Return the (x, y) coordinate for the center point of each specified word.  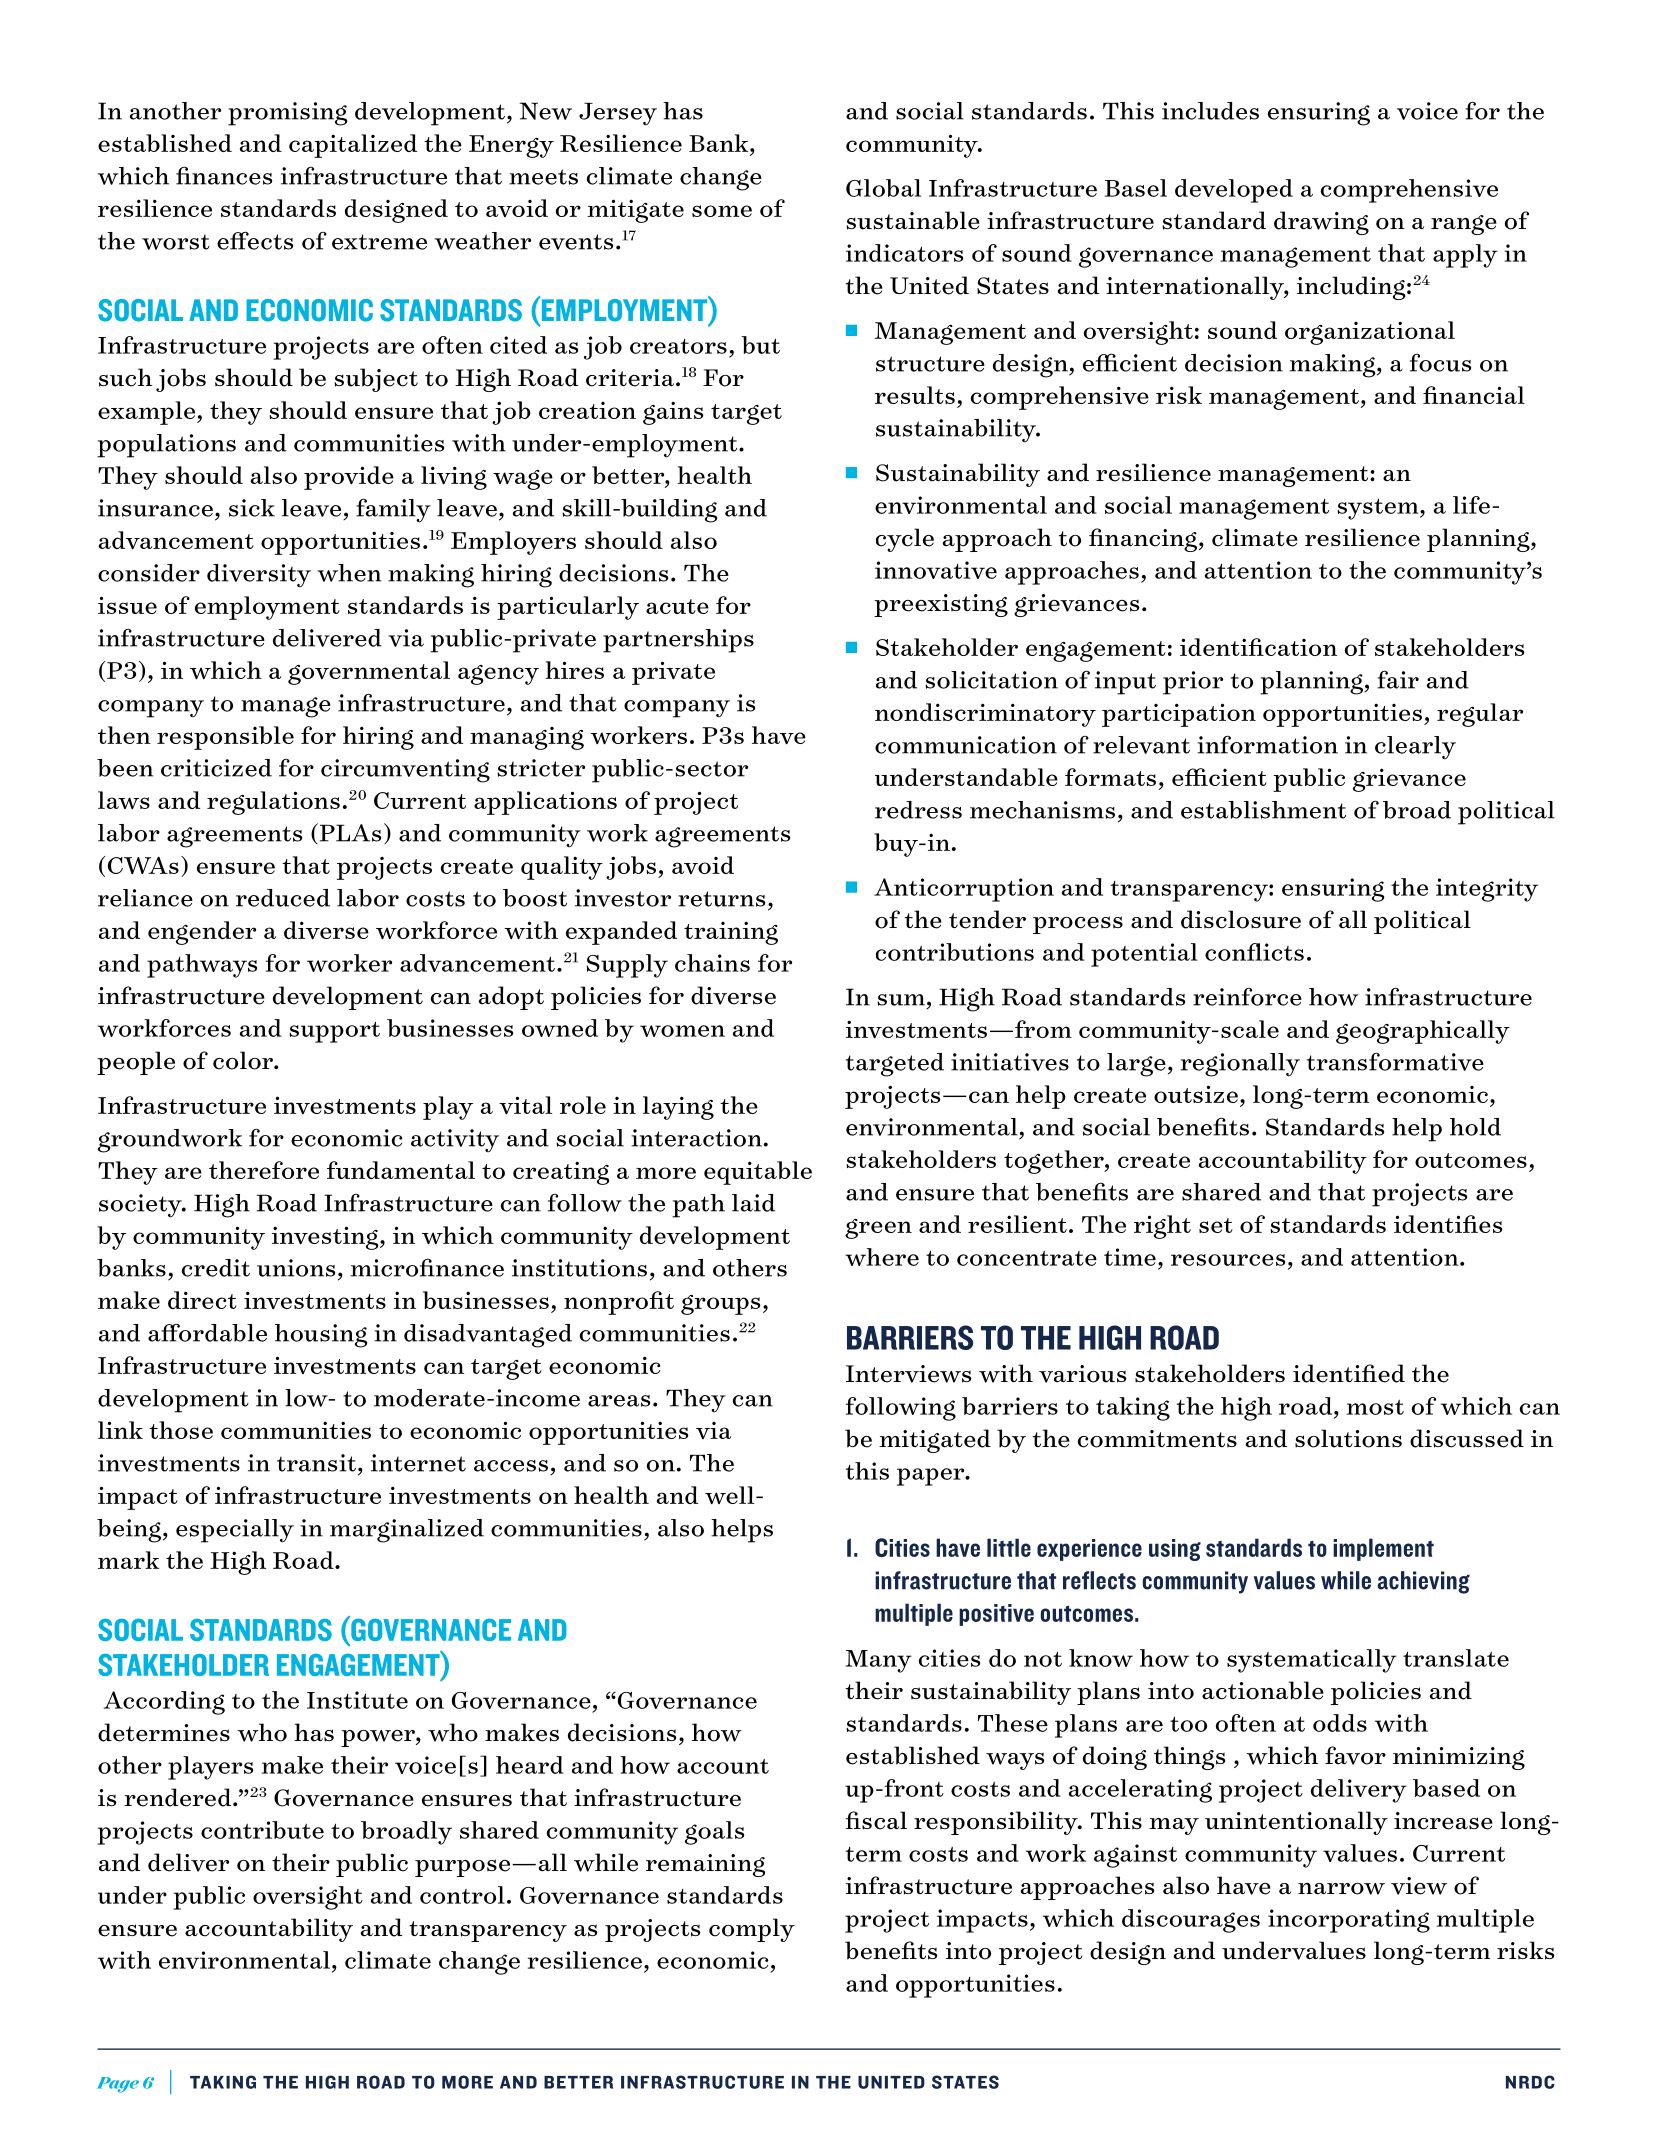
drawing (1321, 223)
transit (316, 1463)
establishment (1263, 810)
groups (720, 1305)
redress (918, 810)
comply (752, 1930)
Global (883, 188)
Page (118, 2085)
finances (224, 175)
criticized (216, 768)
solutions (1348, 1438)
